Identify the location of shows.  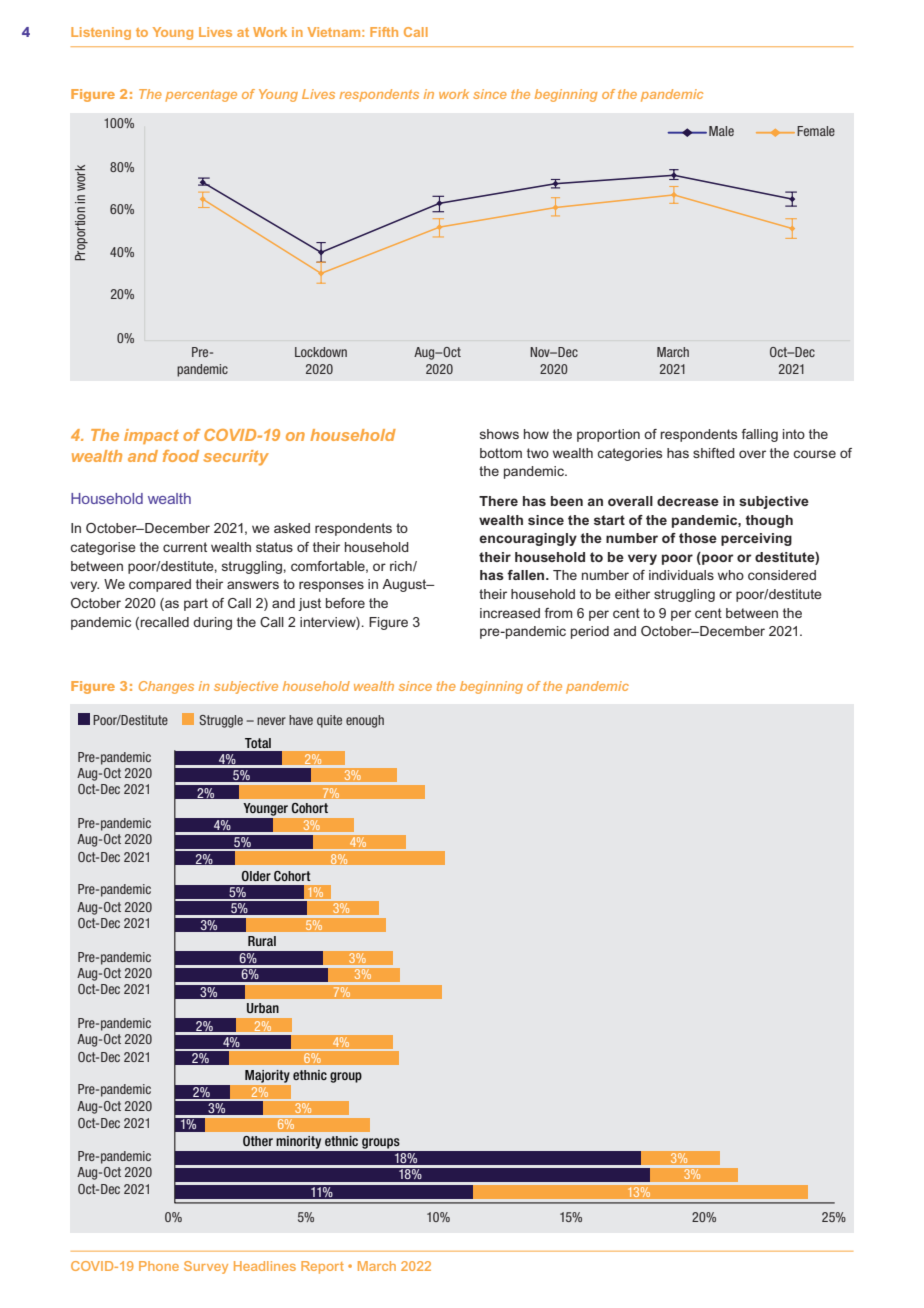
(499, 434).
